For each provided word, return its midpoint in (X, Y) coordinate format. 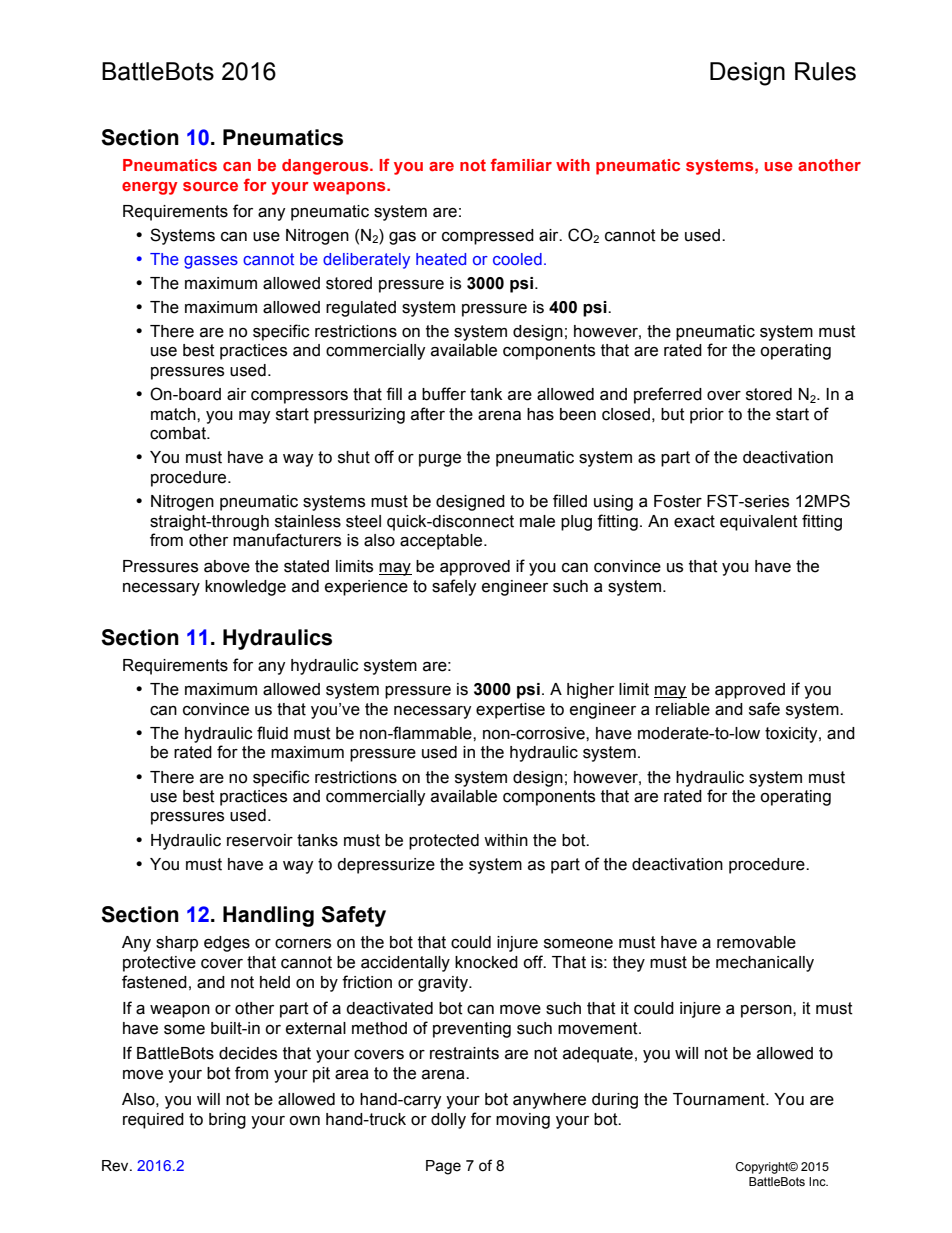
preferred (668, 395)
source (210, 186)
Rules (825, 71)
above (227, 566)
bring (227, 1121)
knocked (486, 962)
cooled (517, 259)
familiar (521, 164)
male (537, 521)
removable (756, 942)
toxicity (792, 735)
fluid (272, 733)
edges (227, 944)
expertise (510, 711)
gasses (211, 262)
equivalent (759, 523)
